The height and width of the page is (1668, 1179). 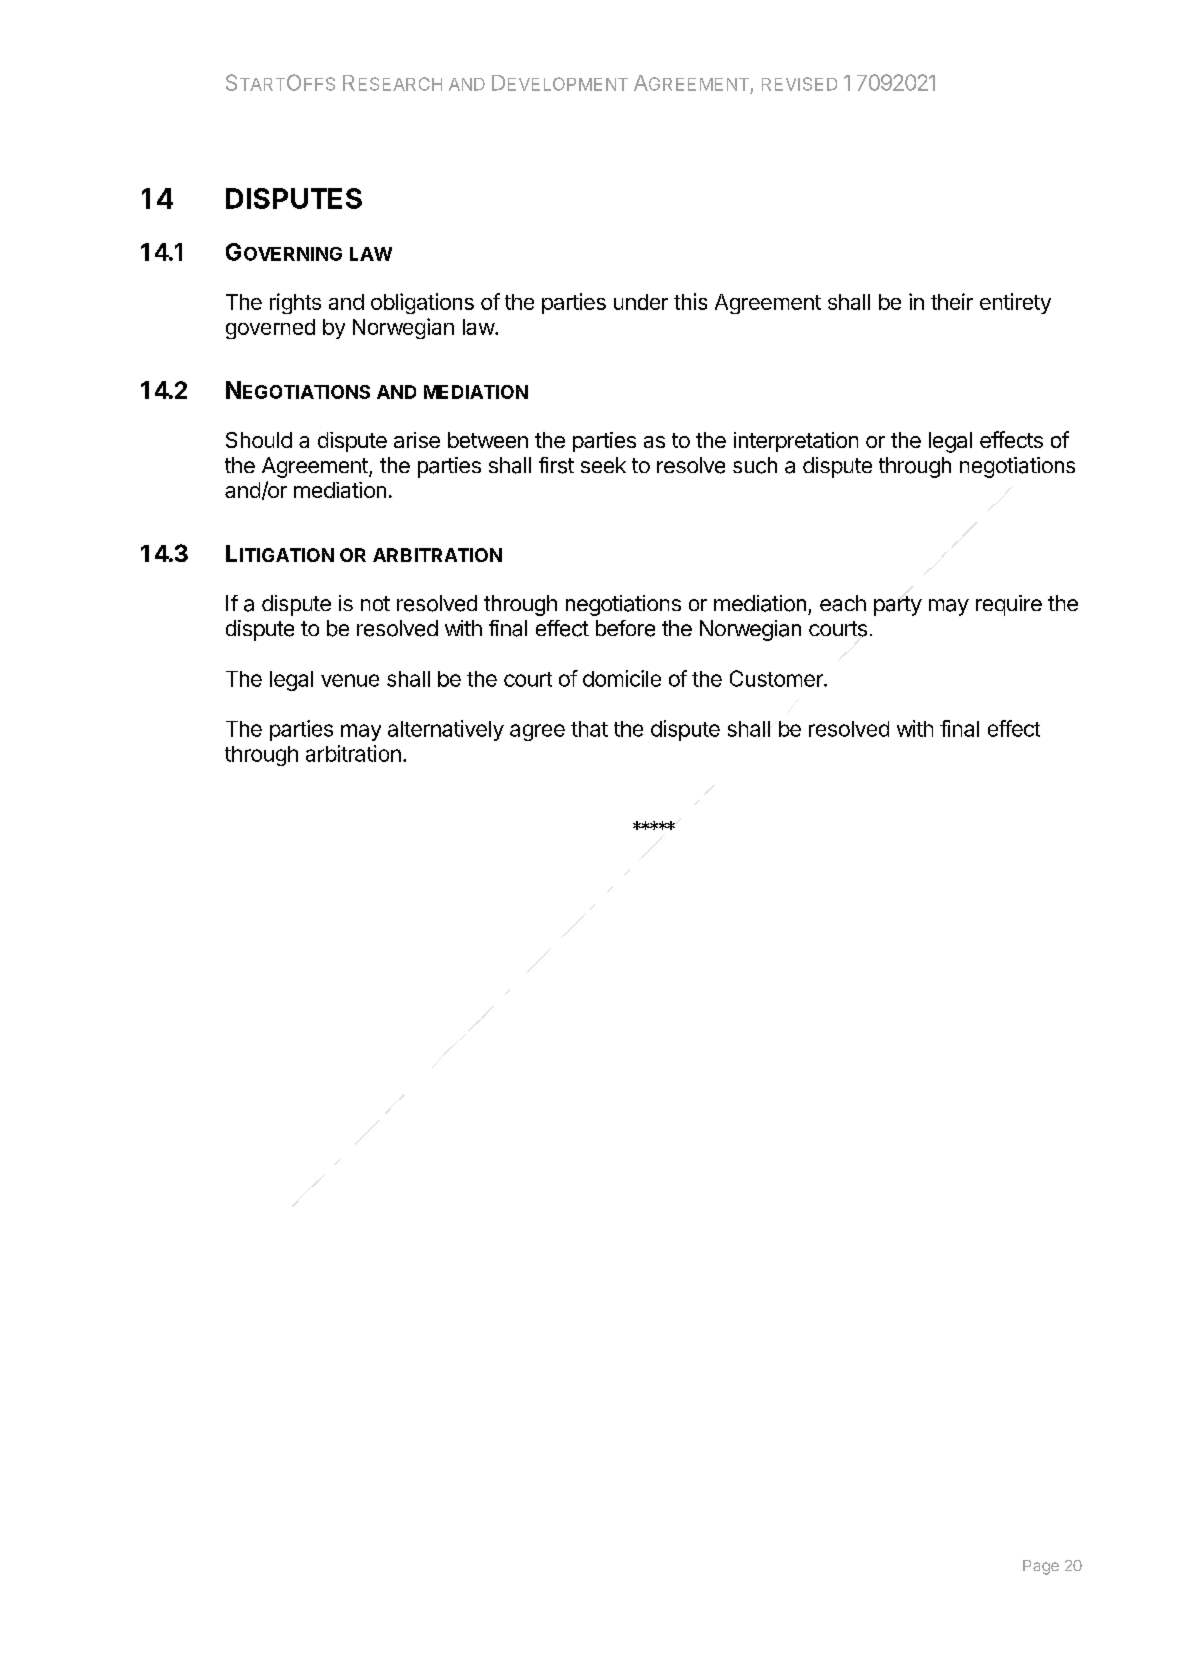 I want to click on alternatively, so click(x=446, y=730).
